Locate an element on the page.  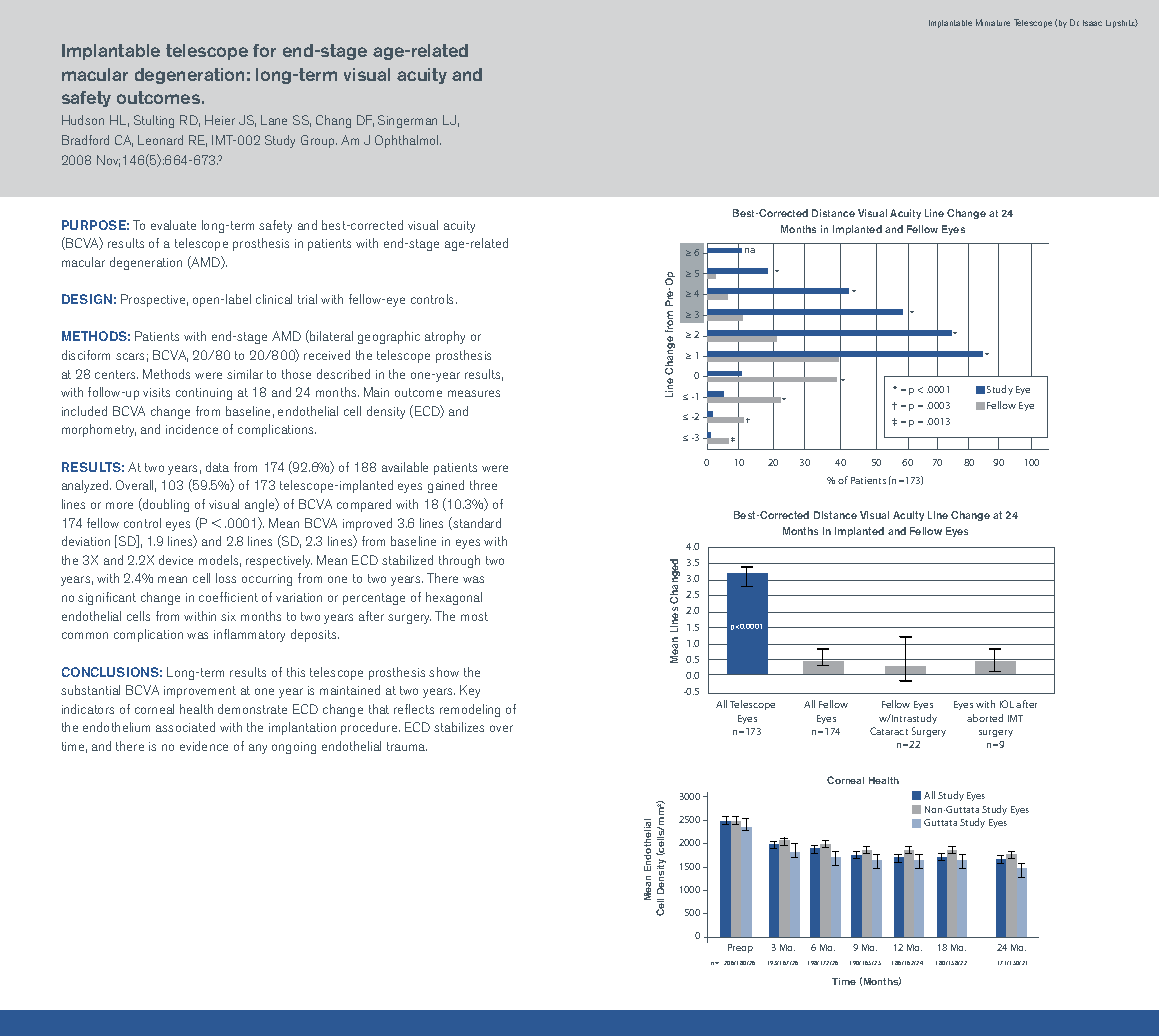
trial is located at coordinates (307, 299).
